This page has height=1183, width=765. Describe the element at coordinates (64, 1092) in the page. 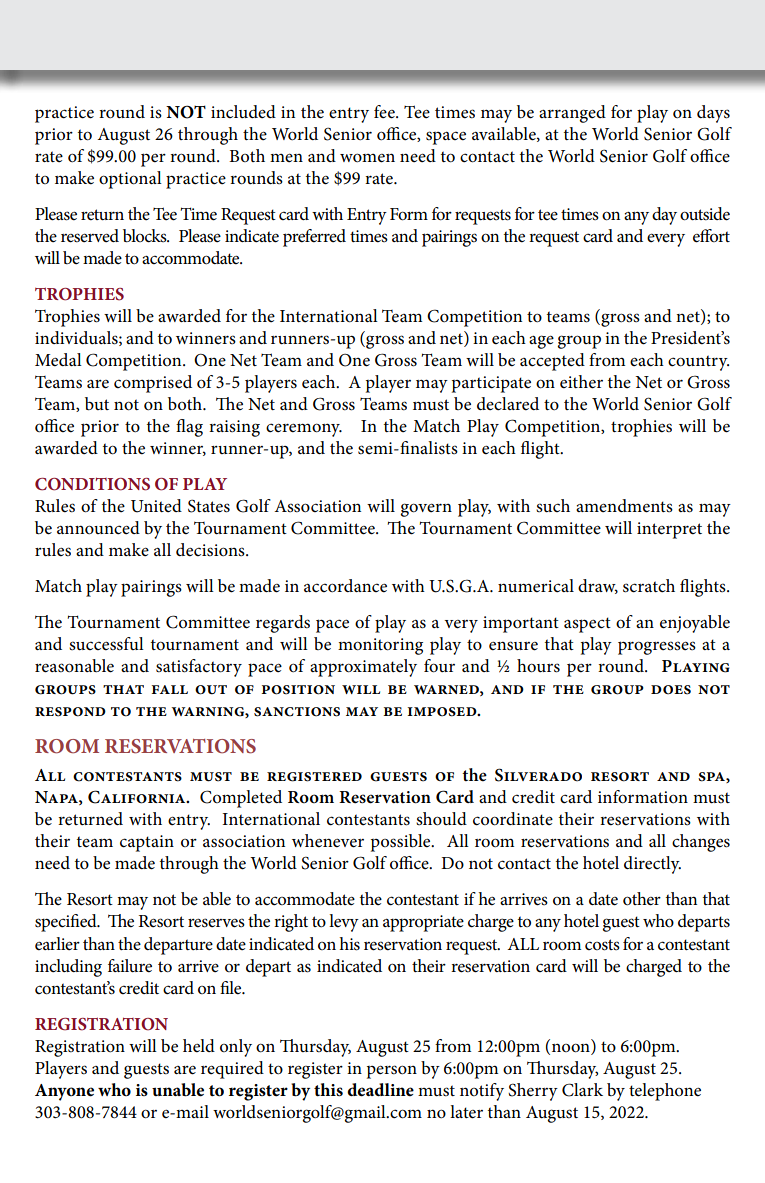

I see `Anyone` at that location.
